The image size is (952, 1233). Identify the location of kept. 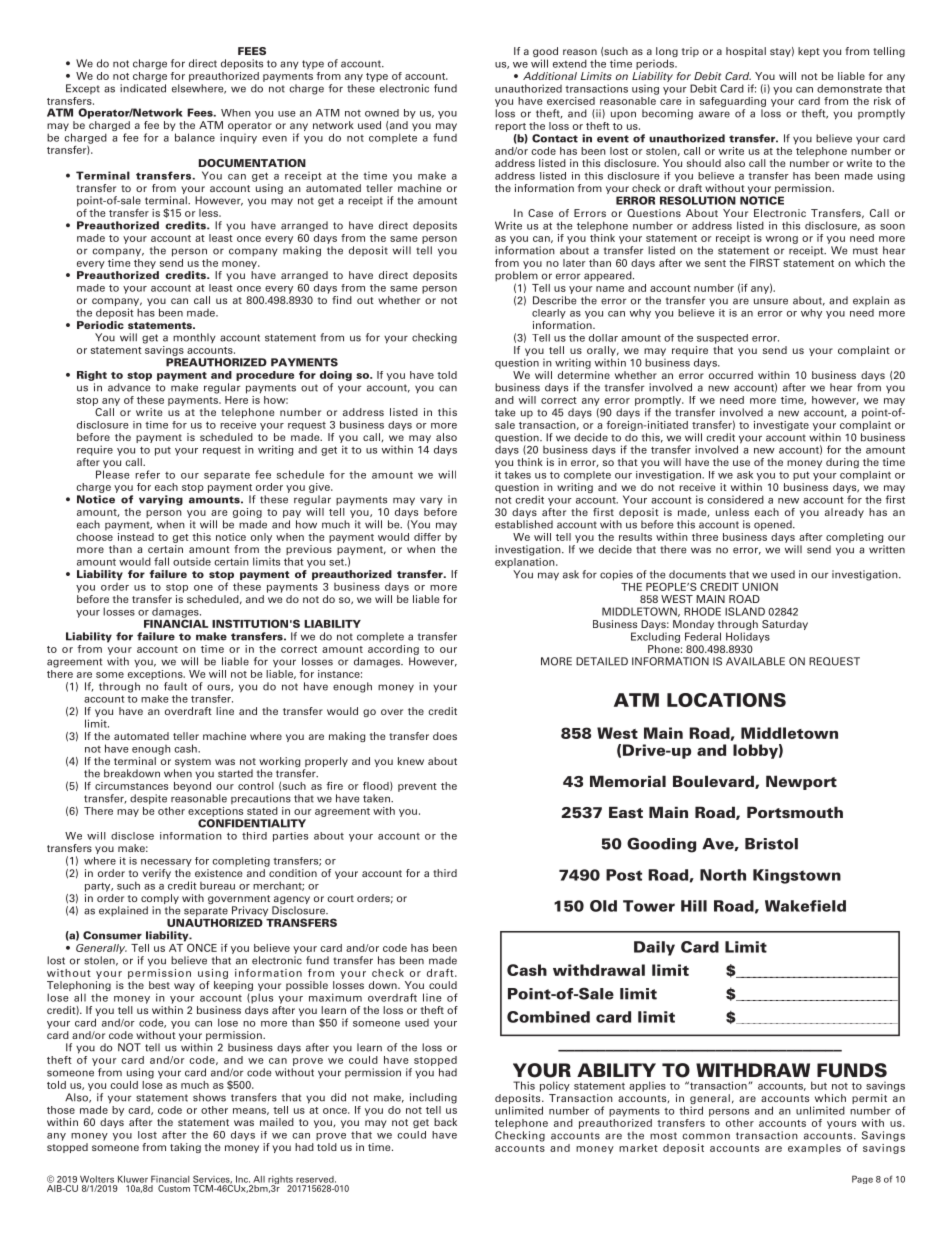
(809, 52).
